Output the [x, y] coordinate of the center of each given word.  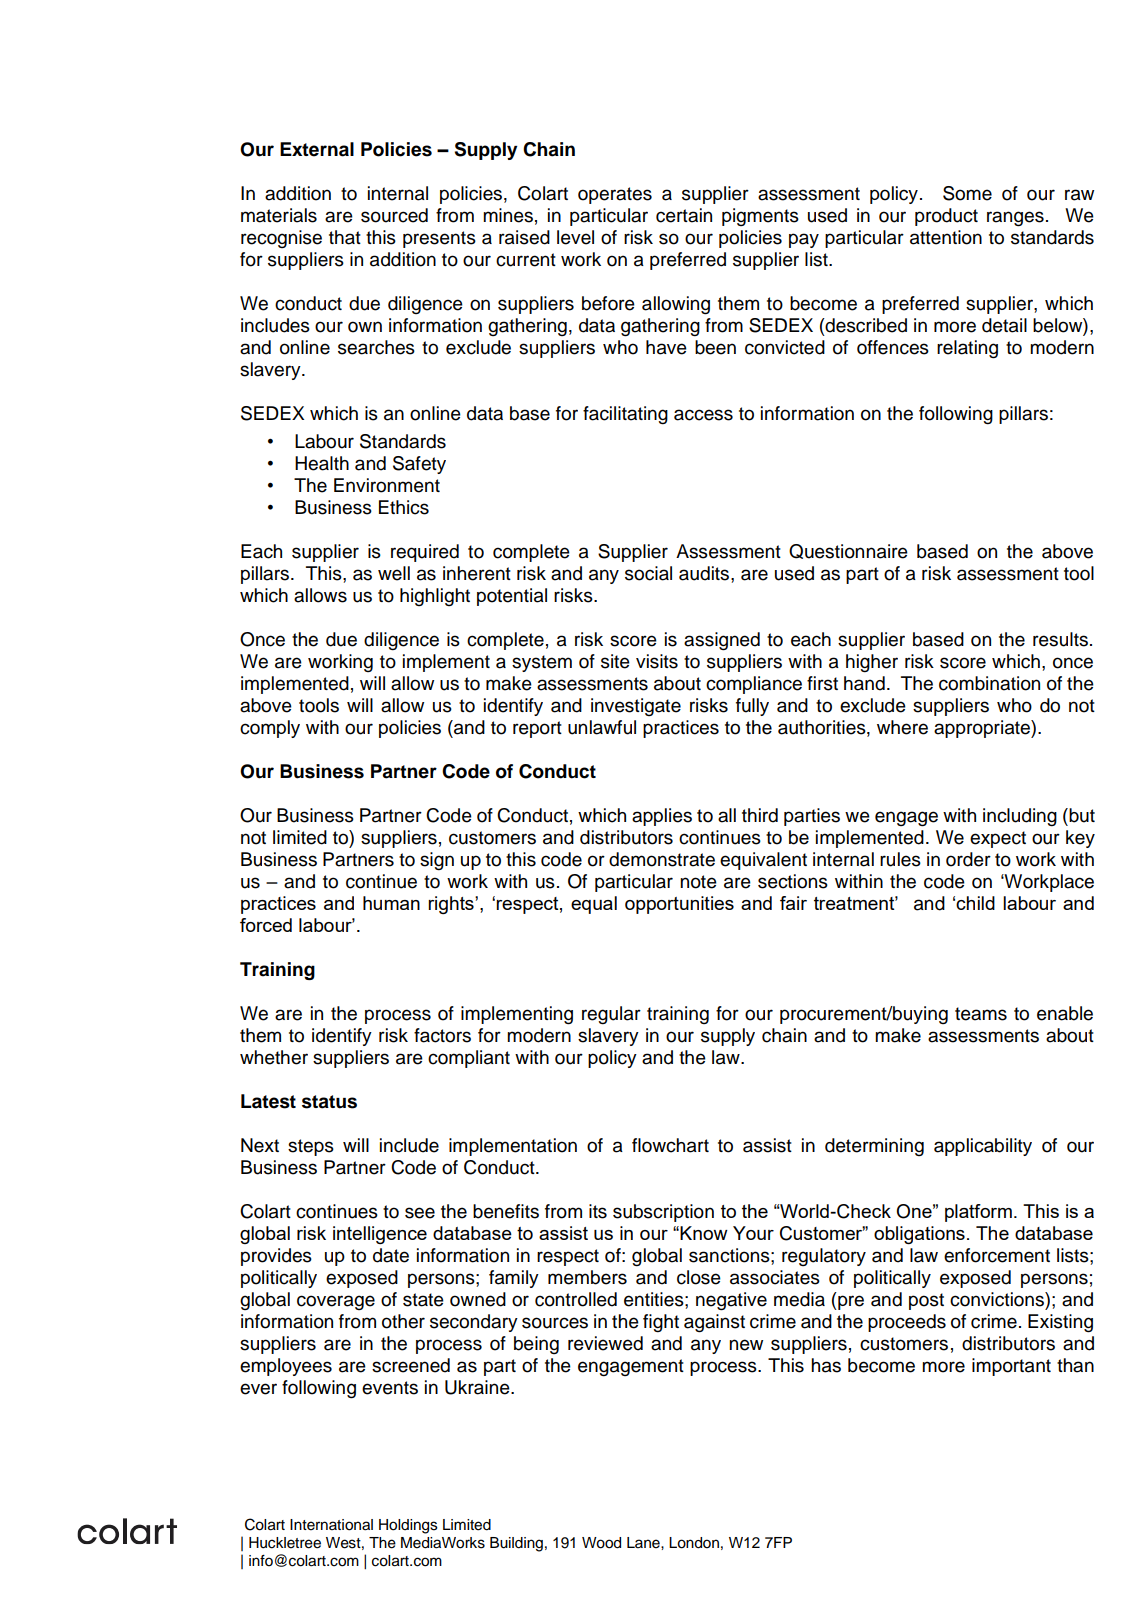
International [331, 1525]
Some [967, 193]
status [329, 1102]
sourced [394, 215]
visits [657, 661]
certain [684, 215]
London [694, 1543]
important [1011, 1367]
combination [989, 683]
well [394, 573]
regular [611, 1015]
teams [981, 1014]
